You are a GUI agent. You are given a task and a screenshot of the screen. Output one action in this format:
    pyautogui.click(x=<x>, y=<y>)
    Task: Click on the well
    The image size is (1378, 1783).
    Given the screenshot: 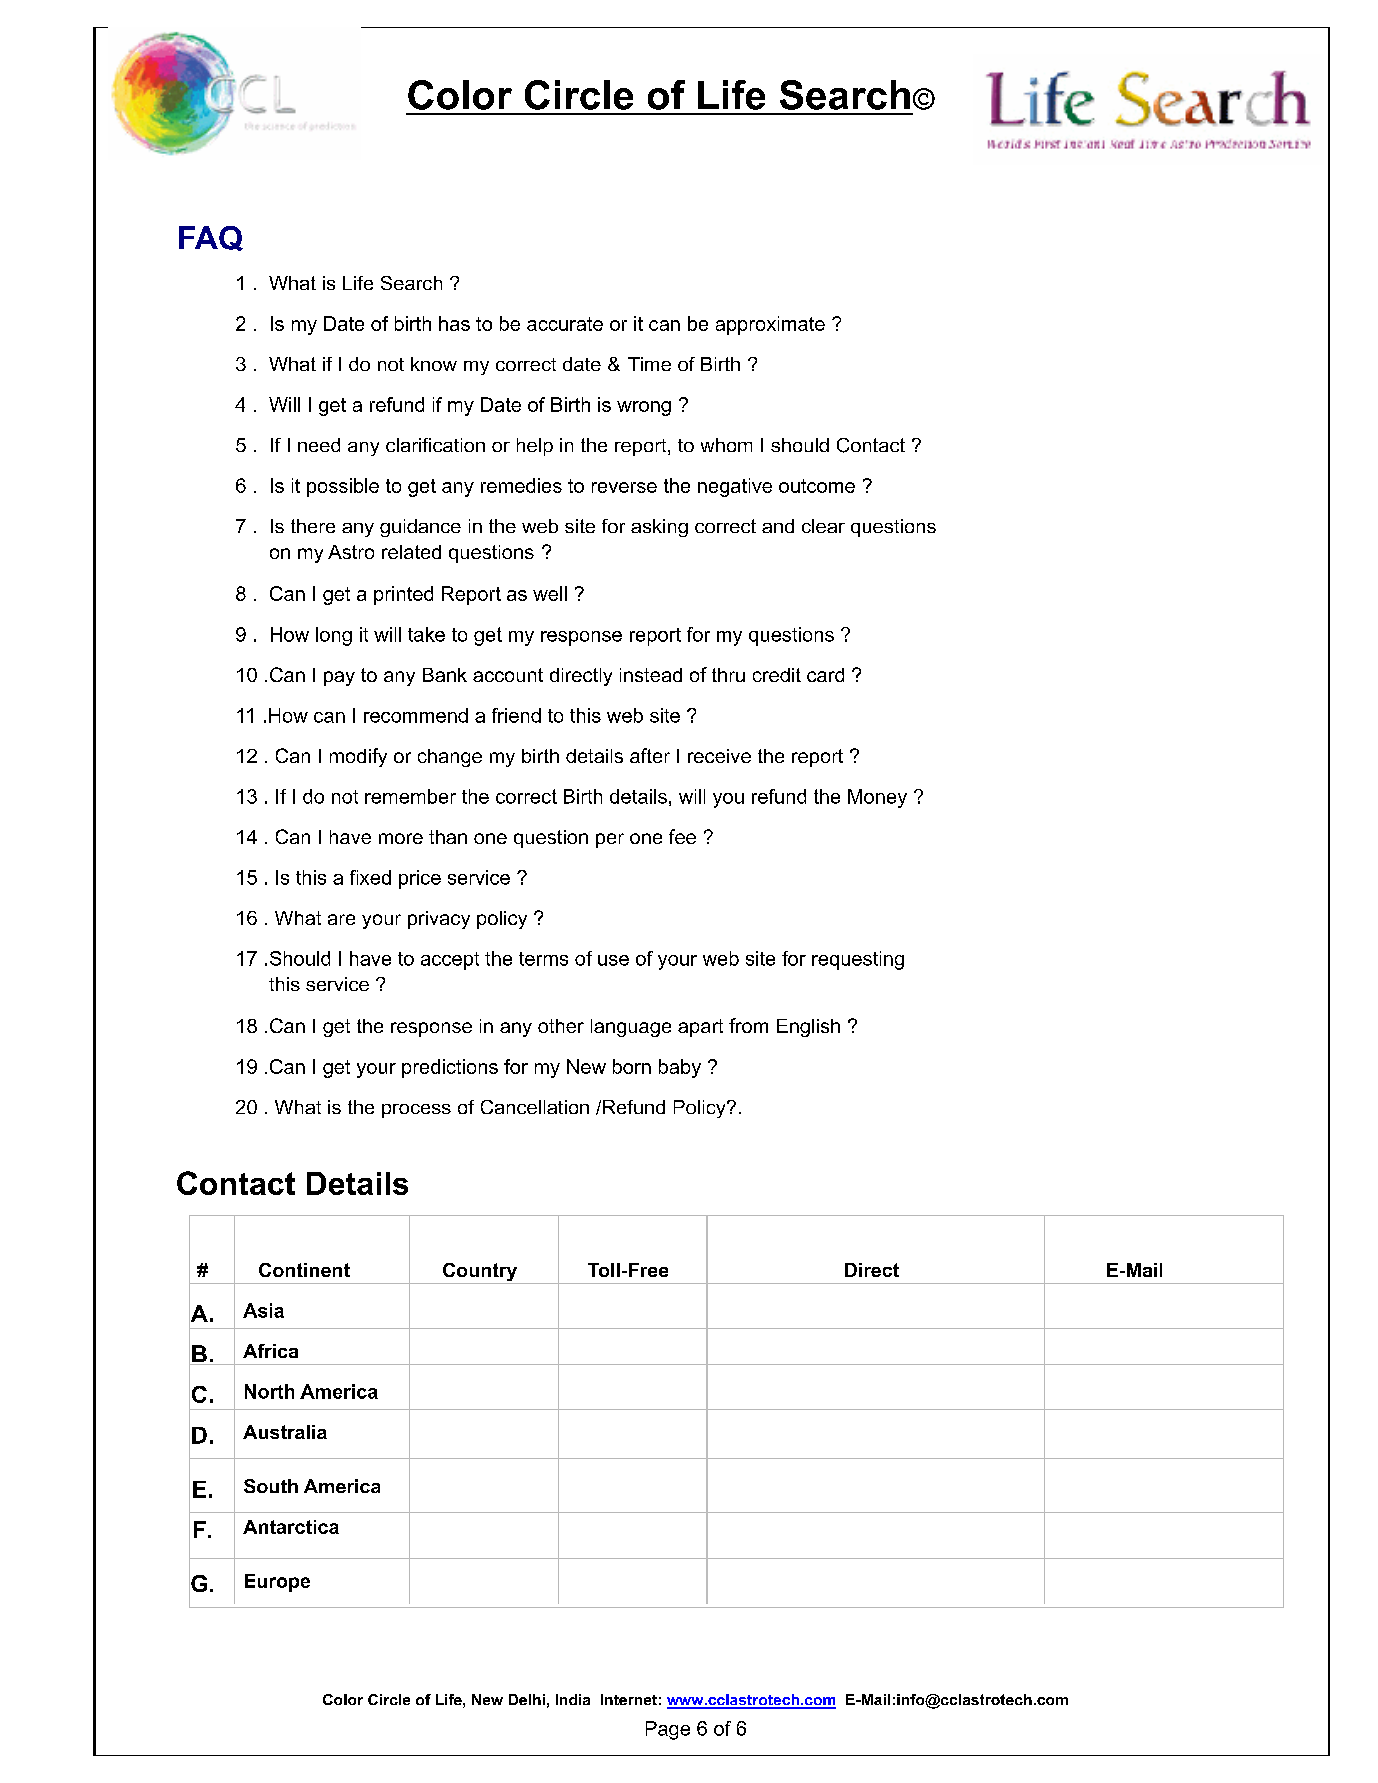 What is the action you would take?
    pyautogui.click(x=550, y=593)
